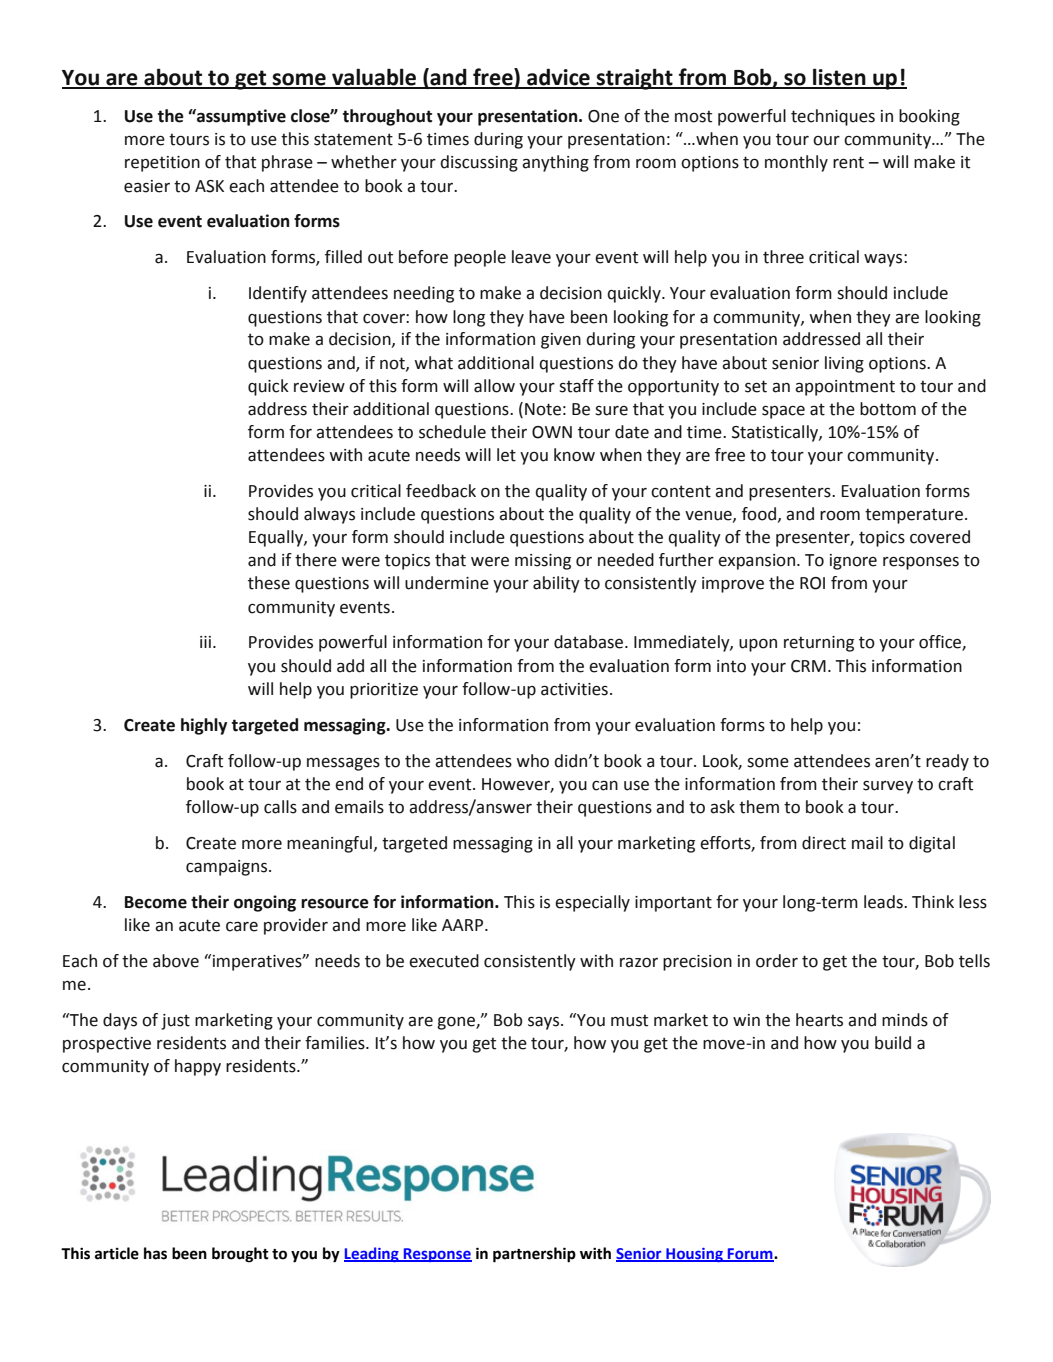 This document has width=1053, height=1362. Describe the element at coordinates (574, 689) in the document. I see `activities` at that location.
